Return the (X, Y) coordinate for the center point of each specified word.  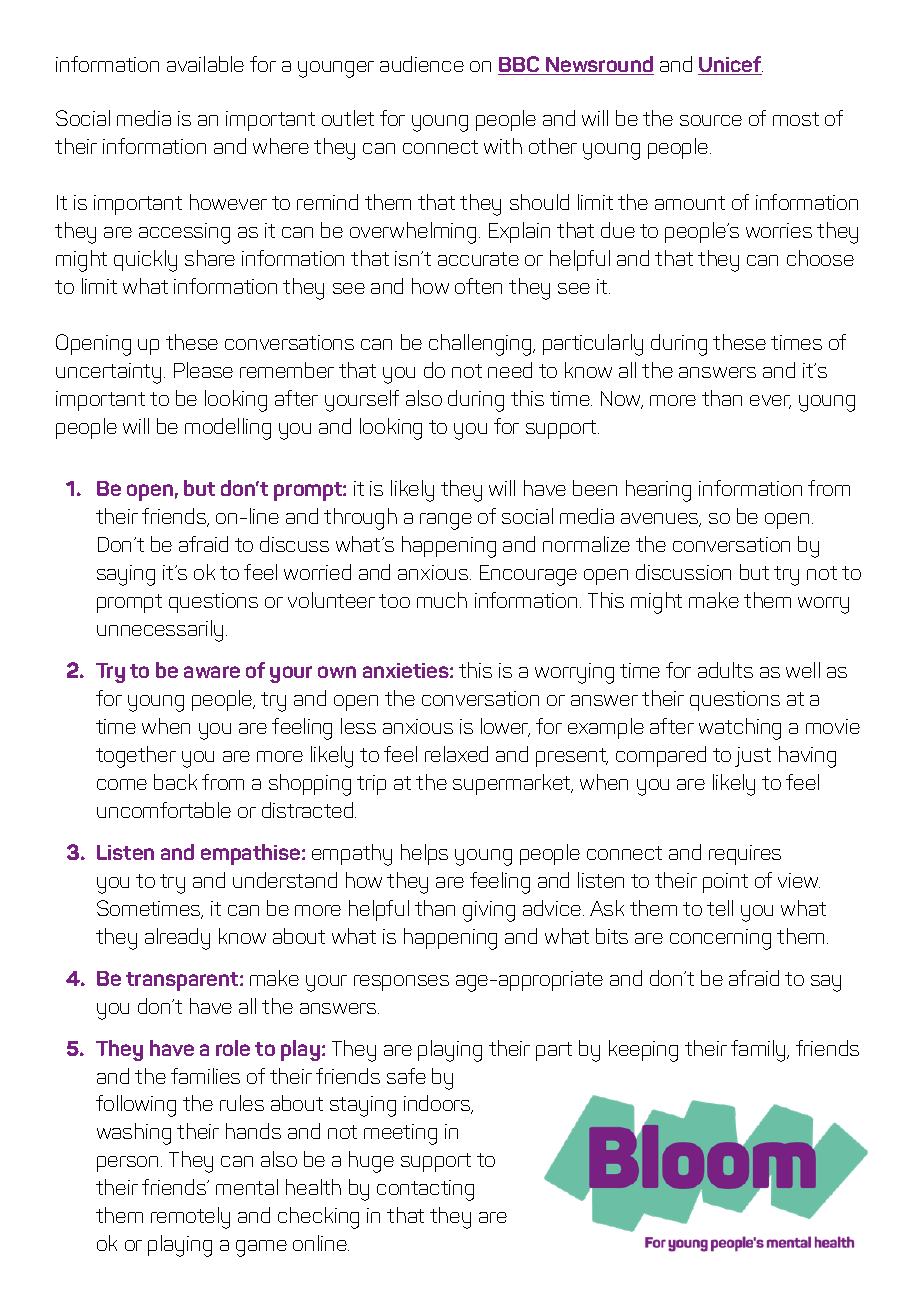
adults (725, 670)
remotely (190, 1218)
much (442, 600)
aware (212, 672)
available (205, 64)
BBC (520, 65)
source (711, 120)
